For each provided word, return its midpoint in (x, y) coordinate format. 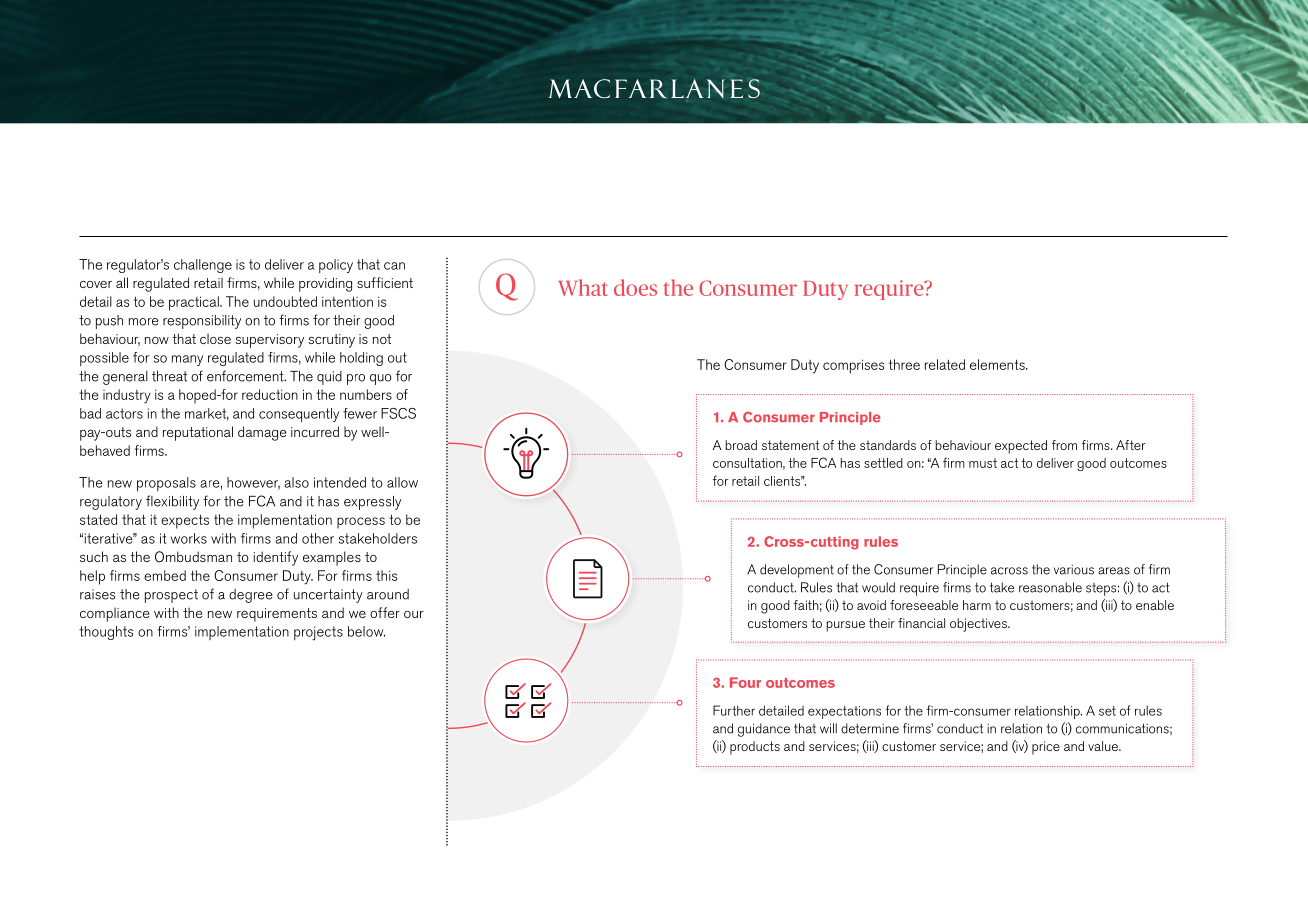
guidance (764, 730)
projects (318, 633)
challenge (203, 266)
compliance (114, 614)
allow (402, 482)
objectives (979, 625)
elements (998, 364)
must (983, 463)
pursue (845, 626)
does (635, 287)
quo (381, 379)
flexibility (172, 502)
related (945, 364)
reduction (270, 394)
